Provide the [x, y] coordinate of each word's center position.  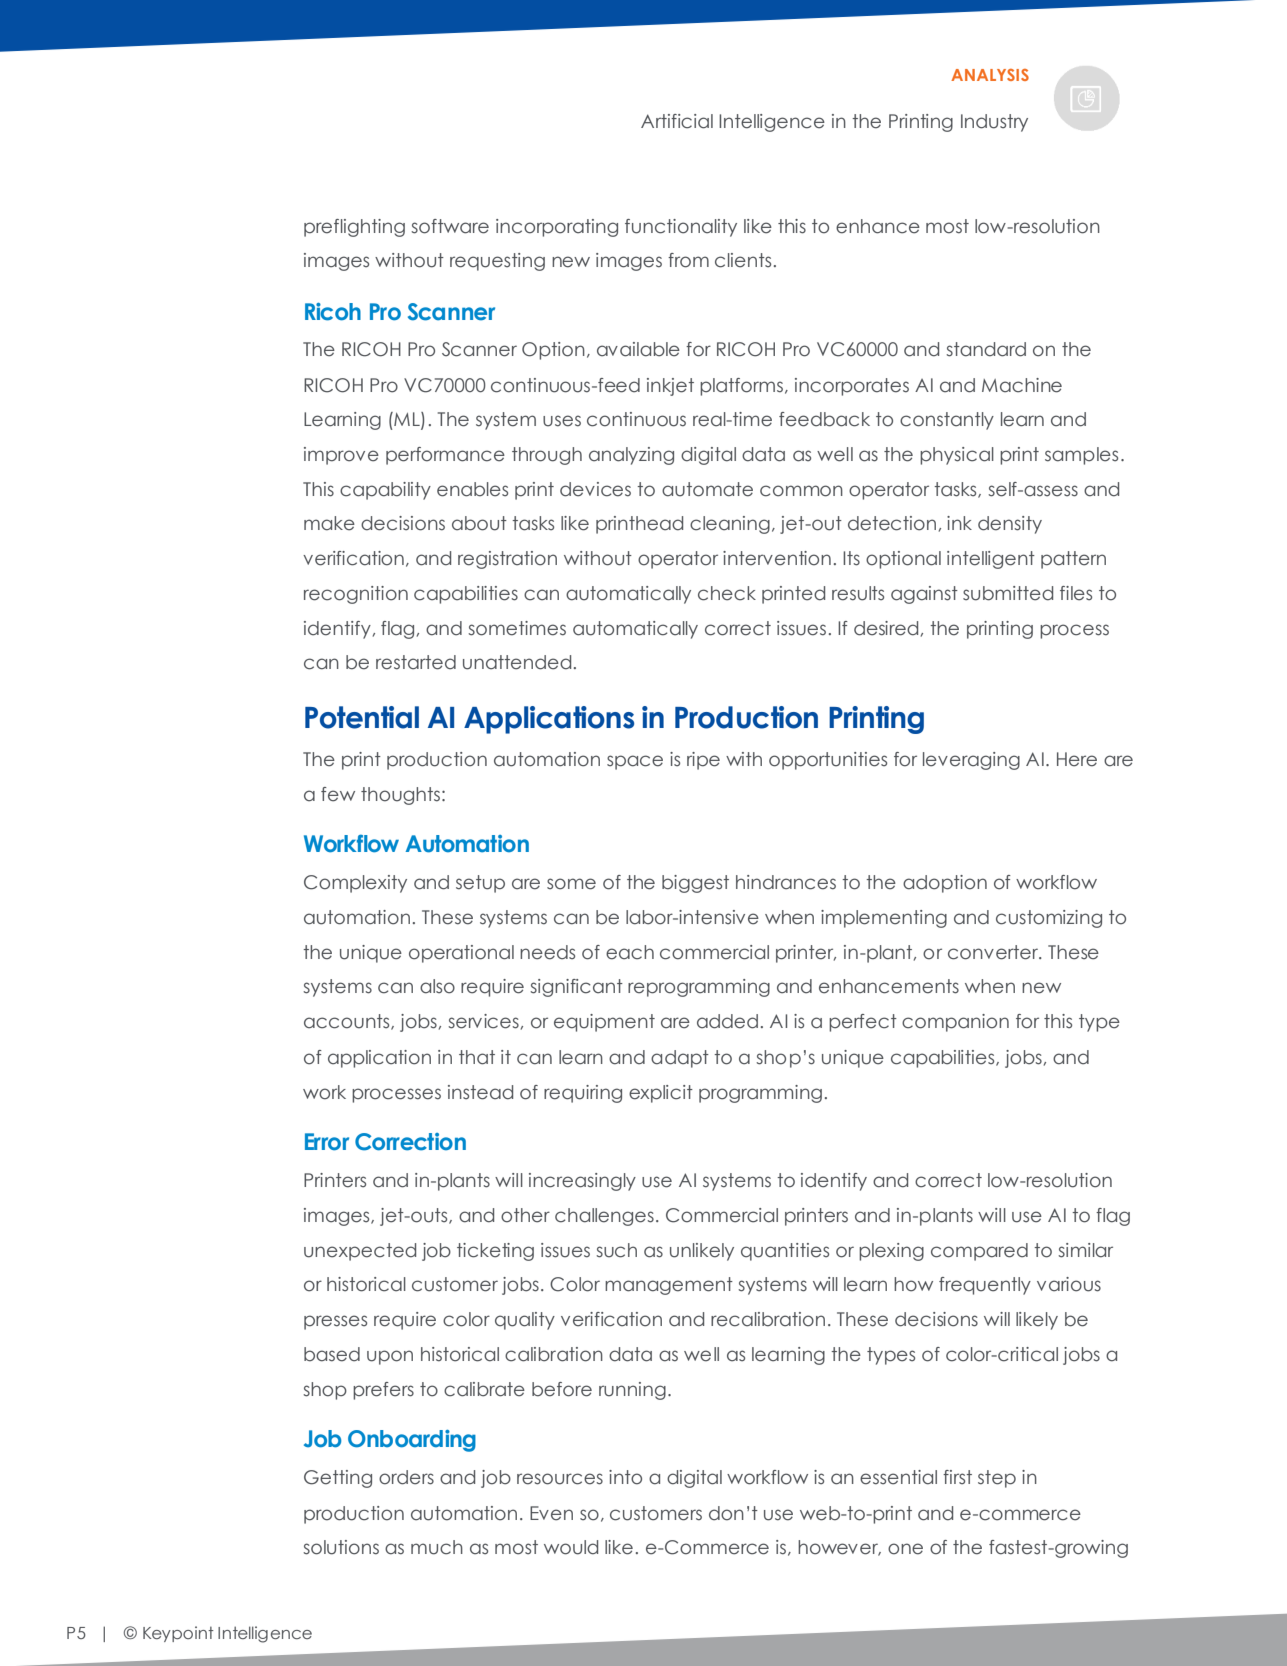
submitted [1008, 593]
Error [327, 1142]
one [905, 1549]
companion [955, 1023]
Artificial [677, 121]
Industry [994, 123]
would [571, 1547]
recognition [356, 595]
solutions [341, 1547]
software [450, 226]
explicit [661, 1094]
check [727, 593]
